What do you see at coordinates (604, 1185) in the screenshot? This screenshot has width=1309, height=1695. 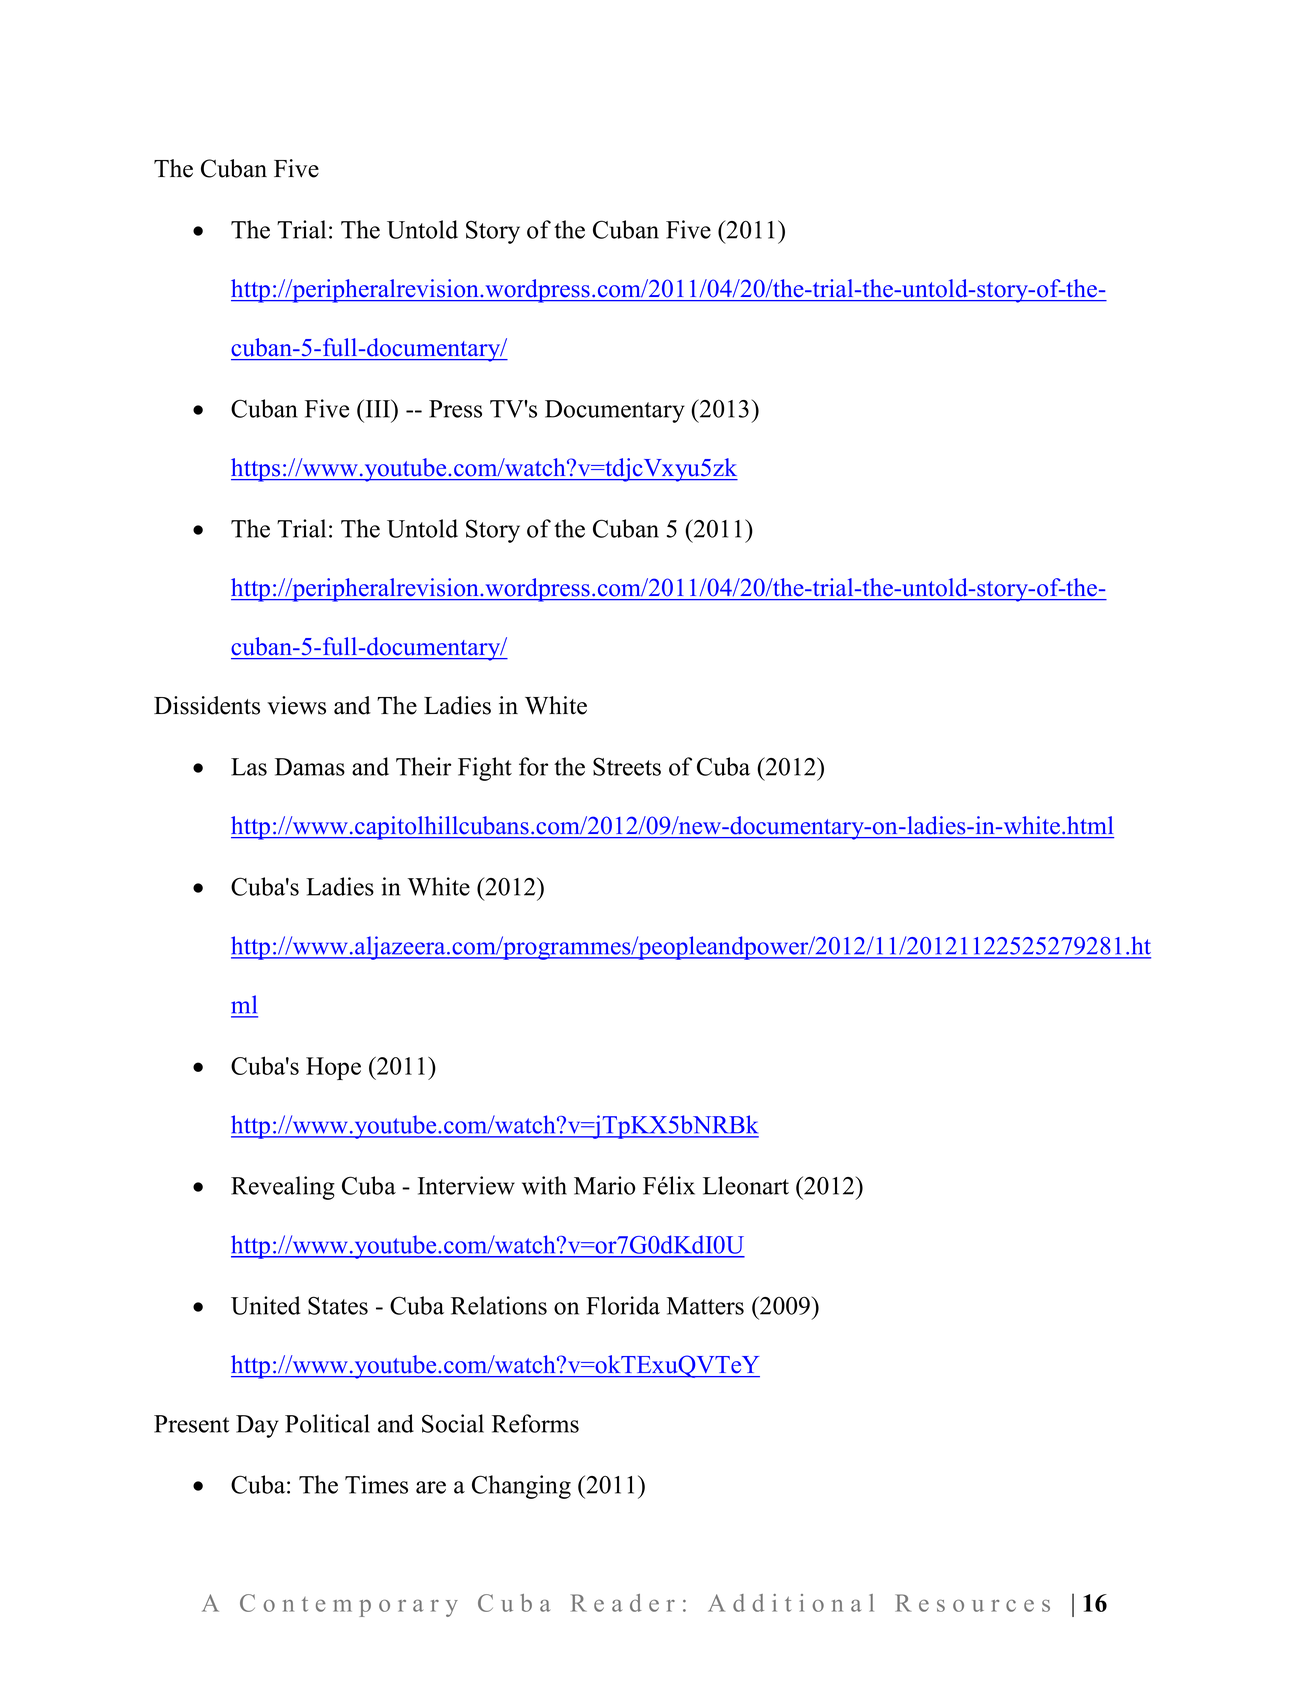 I see `Mario` at bounding box center [604, 1185].
